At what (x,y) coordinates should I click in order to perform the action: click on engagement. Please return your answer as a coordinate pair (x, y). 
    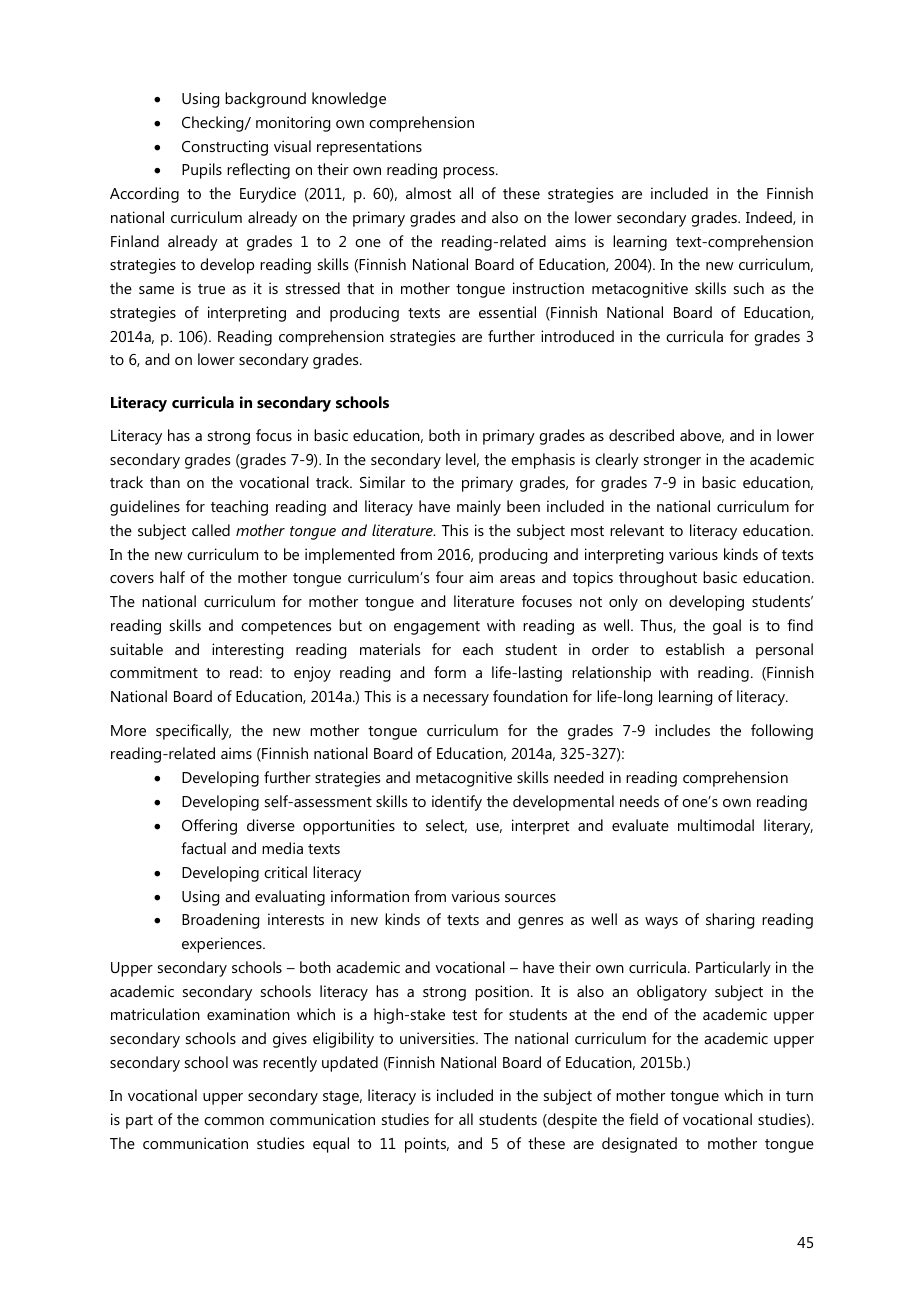
    Looking at the image, I should click on (437, 628).
